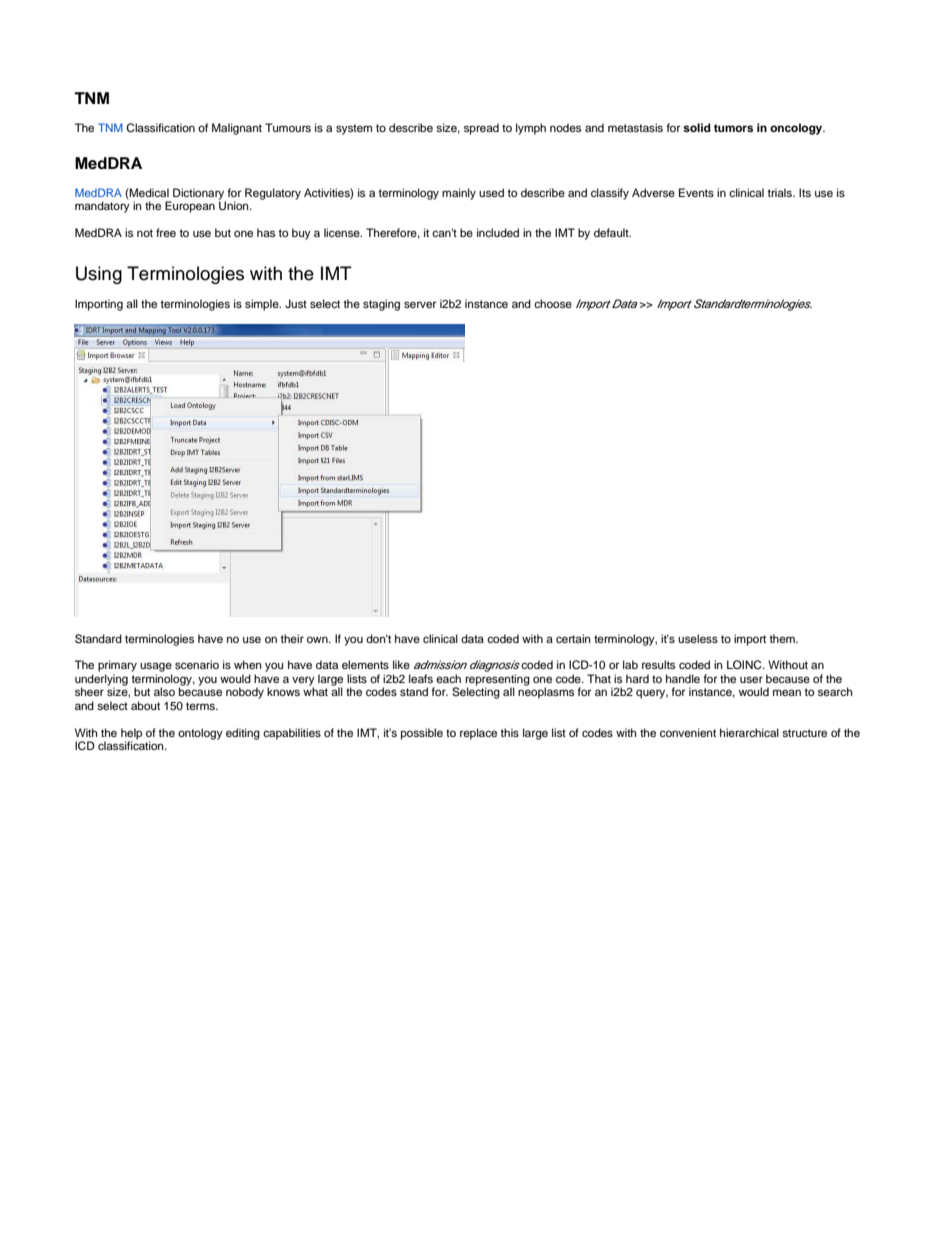 The width and height of the document is (952, 1233). I want to click on Malignant, so click(237, 129).
